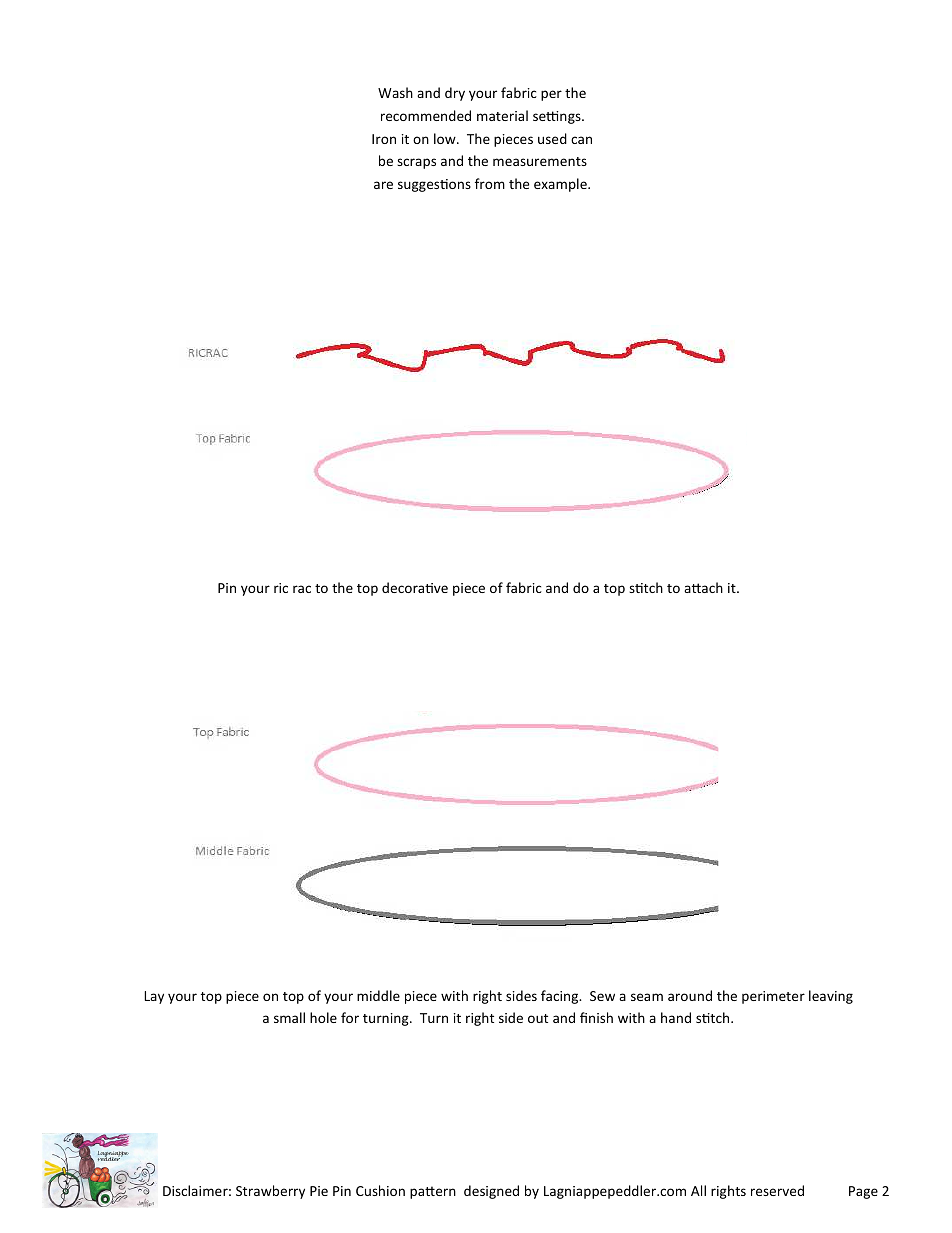  I want to click on perimeter, so click(773, 997).
